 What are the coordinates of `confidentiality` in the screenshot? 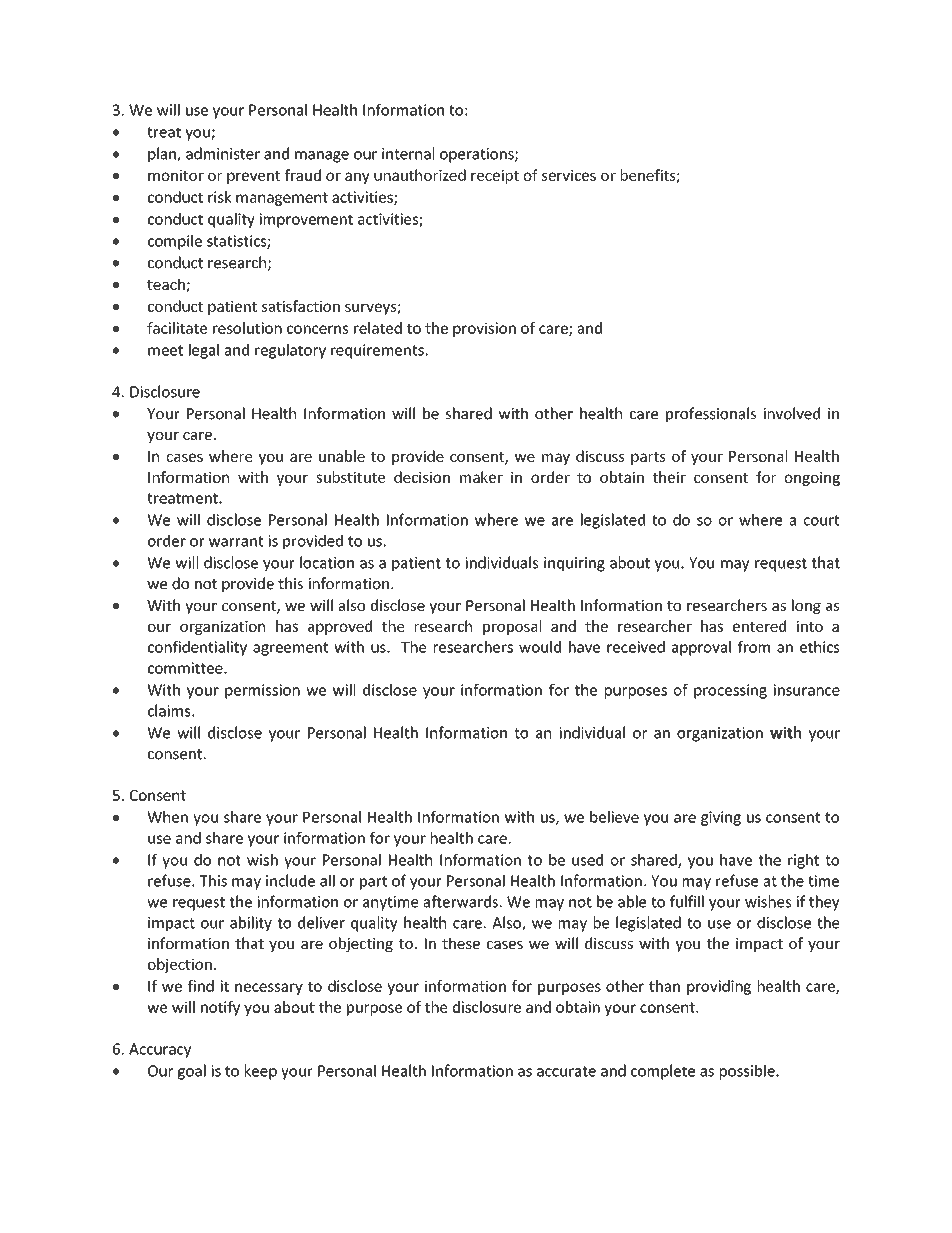 It's located at (197, 648).
